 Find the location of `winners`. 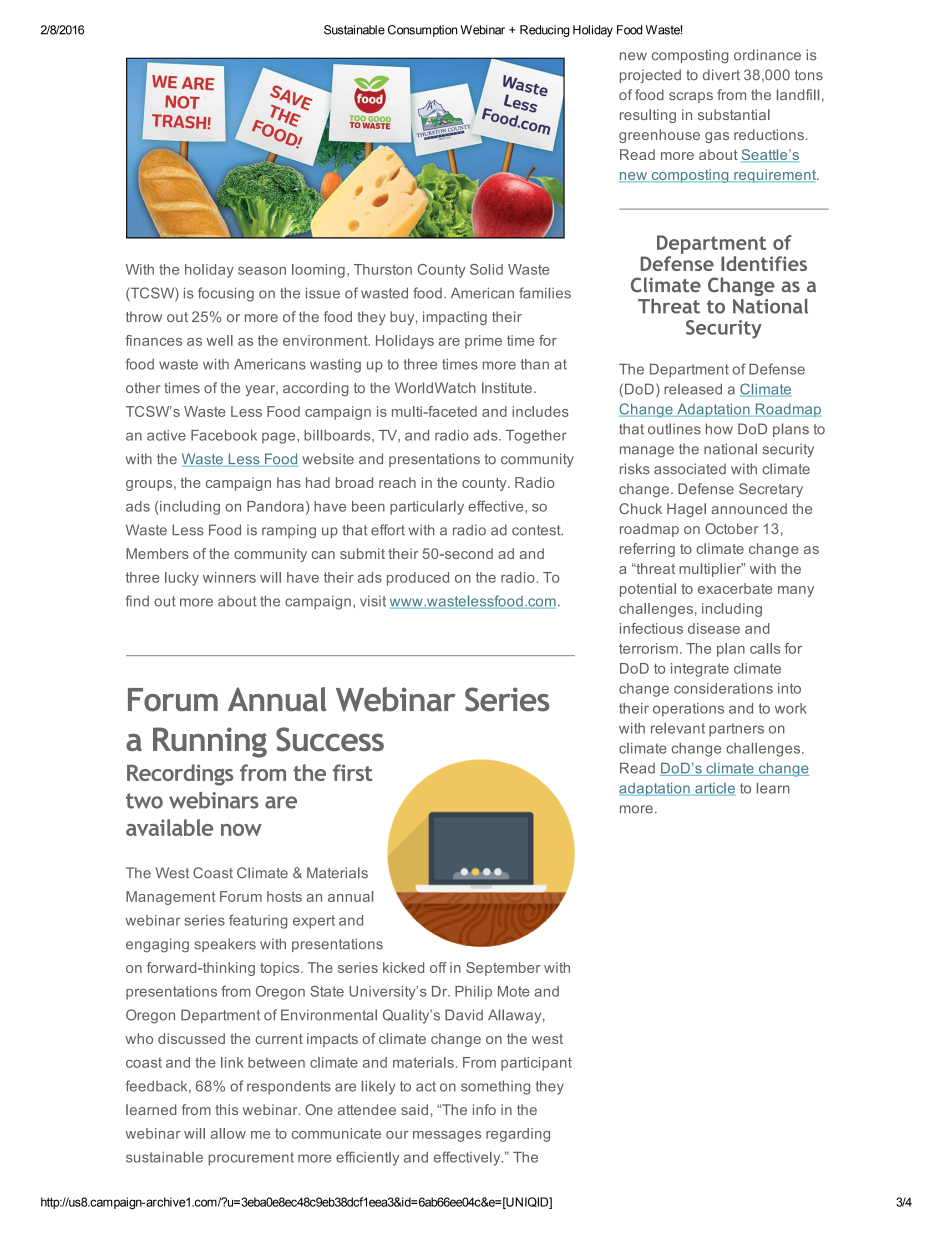

winners is located at coordinates (229, 577).
